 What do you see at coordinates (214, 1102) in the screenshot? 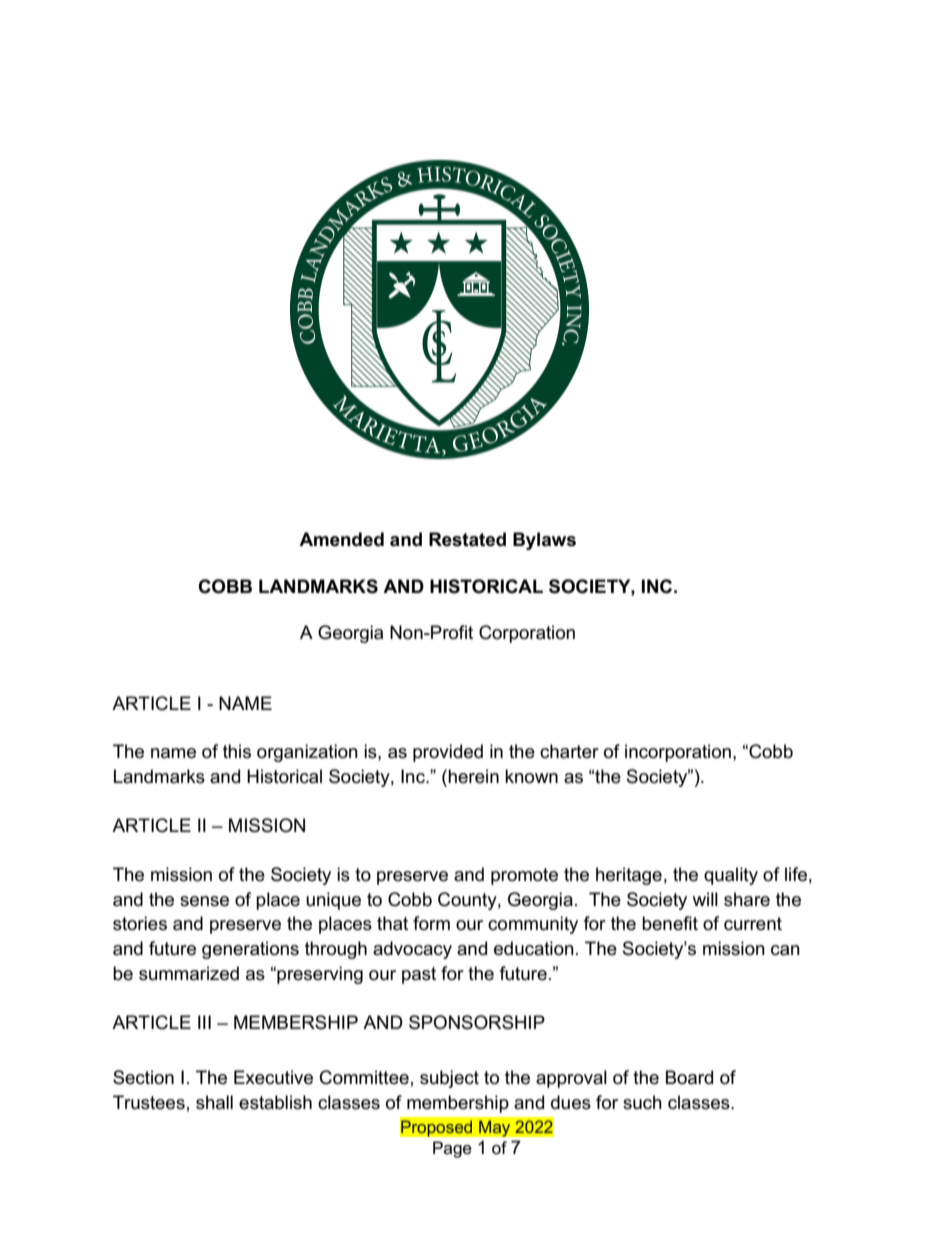
I see `shall` at bounding box center [214, 1102].
